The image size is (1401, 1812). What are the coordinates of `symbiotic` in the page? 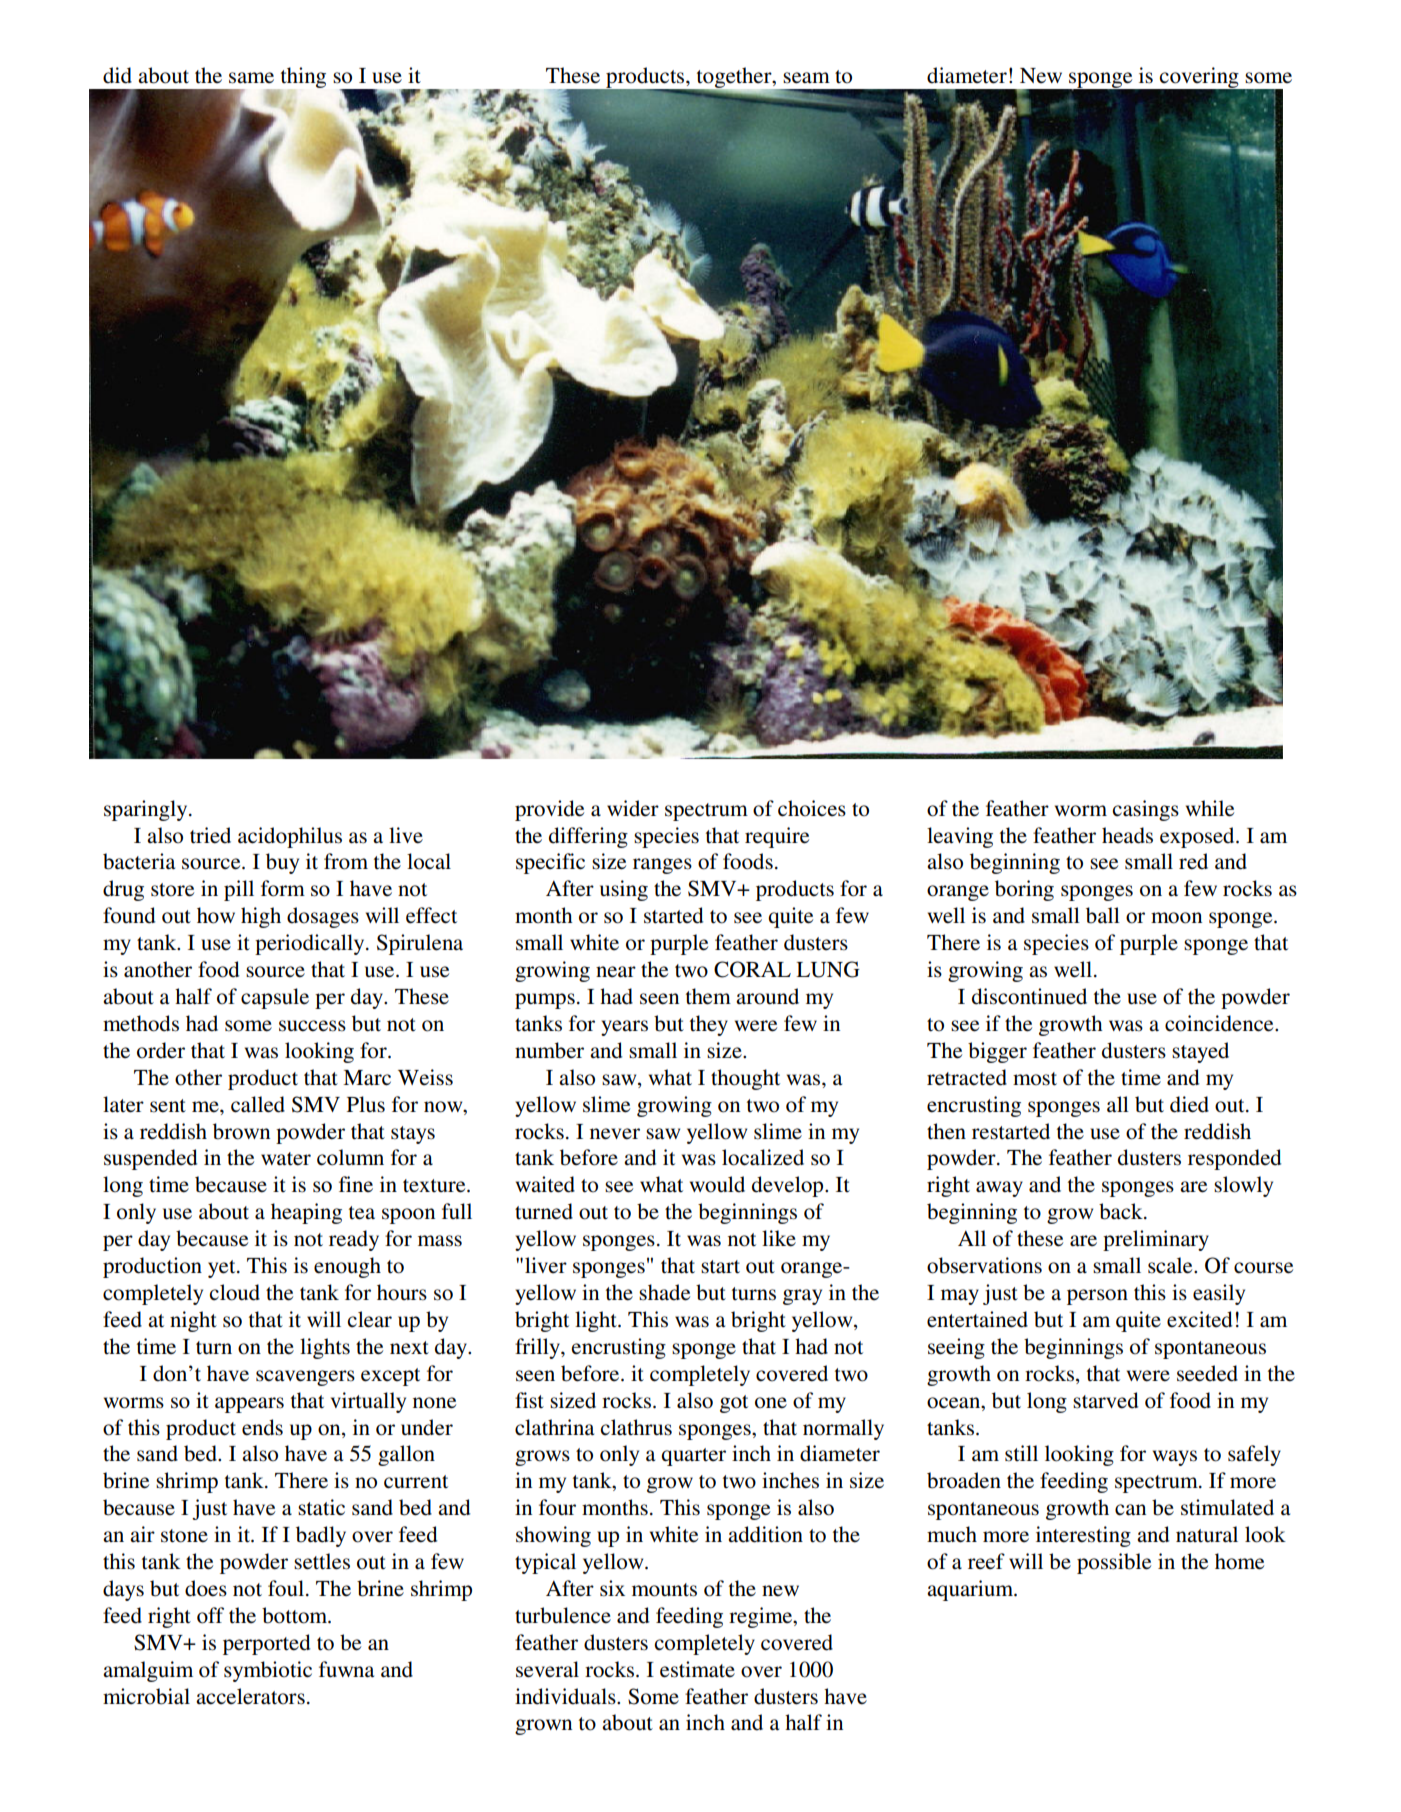 It's located at (268, 1671).
